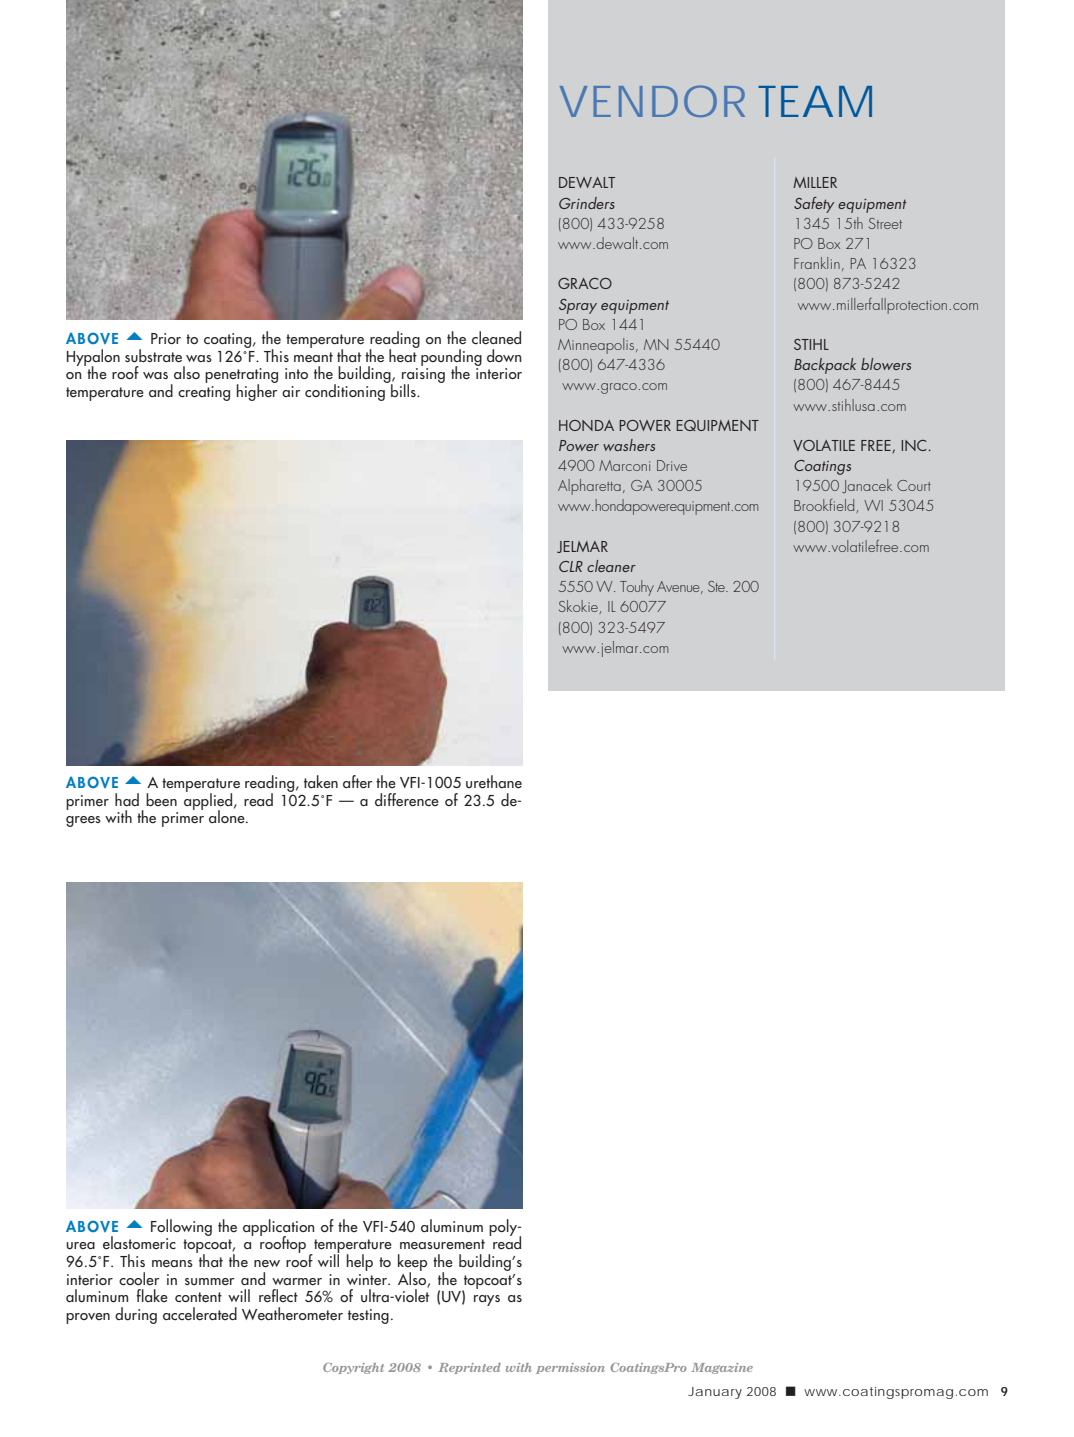 This screenshot has width=1074, height=1437. Describe the element at coordinates (208, 801) in the screenshot. I see `applied` at that location.
